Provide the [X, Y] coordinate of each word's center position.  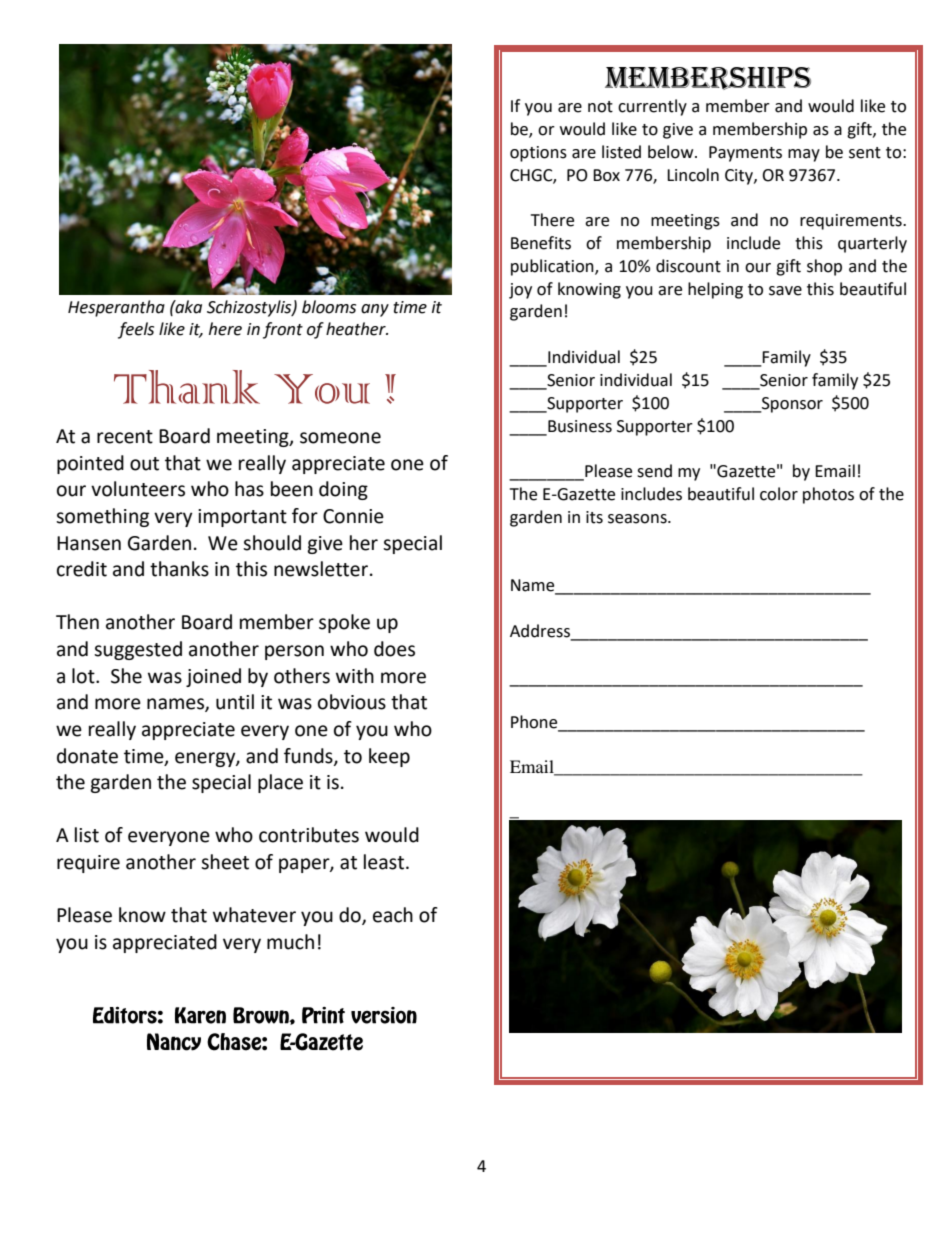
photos [828, 495]
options [538, 154]
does [394, 649]
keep [389, 757]
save [785, 291]
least [384, 862]
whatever [254, 915]
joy [520, 291]
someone [340, 438]
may [804, 155]
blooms [329, 307]
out [144, 464]
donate [87, 756]
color [779, 494]
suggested [138, 650]
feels [136, 330]
